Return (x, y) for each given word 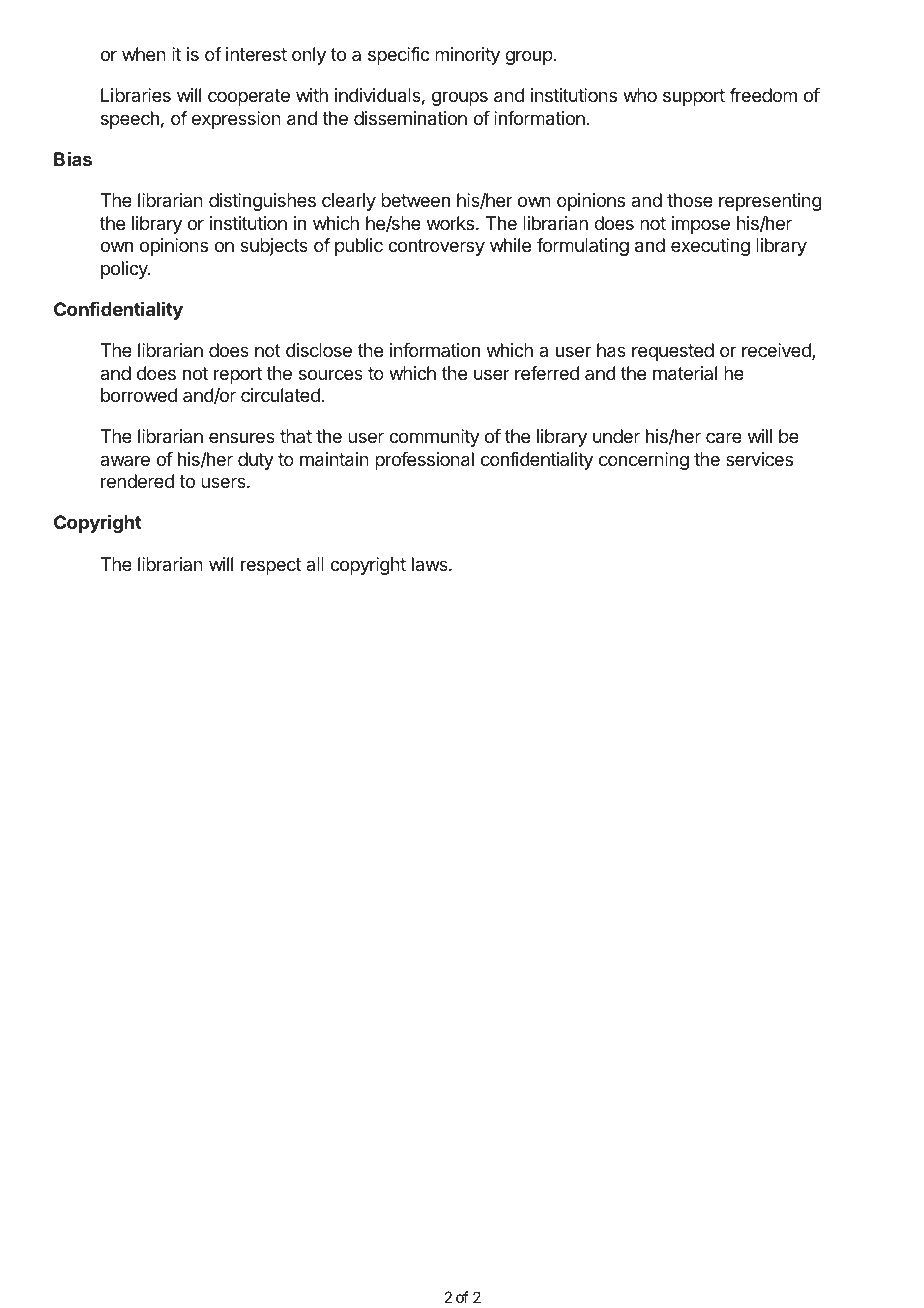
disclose (319, 350)
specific (399, 56)
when (144, 54)
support (694, 97)
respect (271, 566)
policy (125, 270)
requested (673, 352)
